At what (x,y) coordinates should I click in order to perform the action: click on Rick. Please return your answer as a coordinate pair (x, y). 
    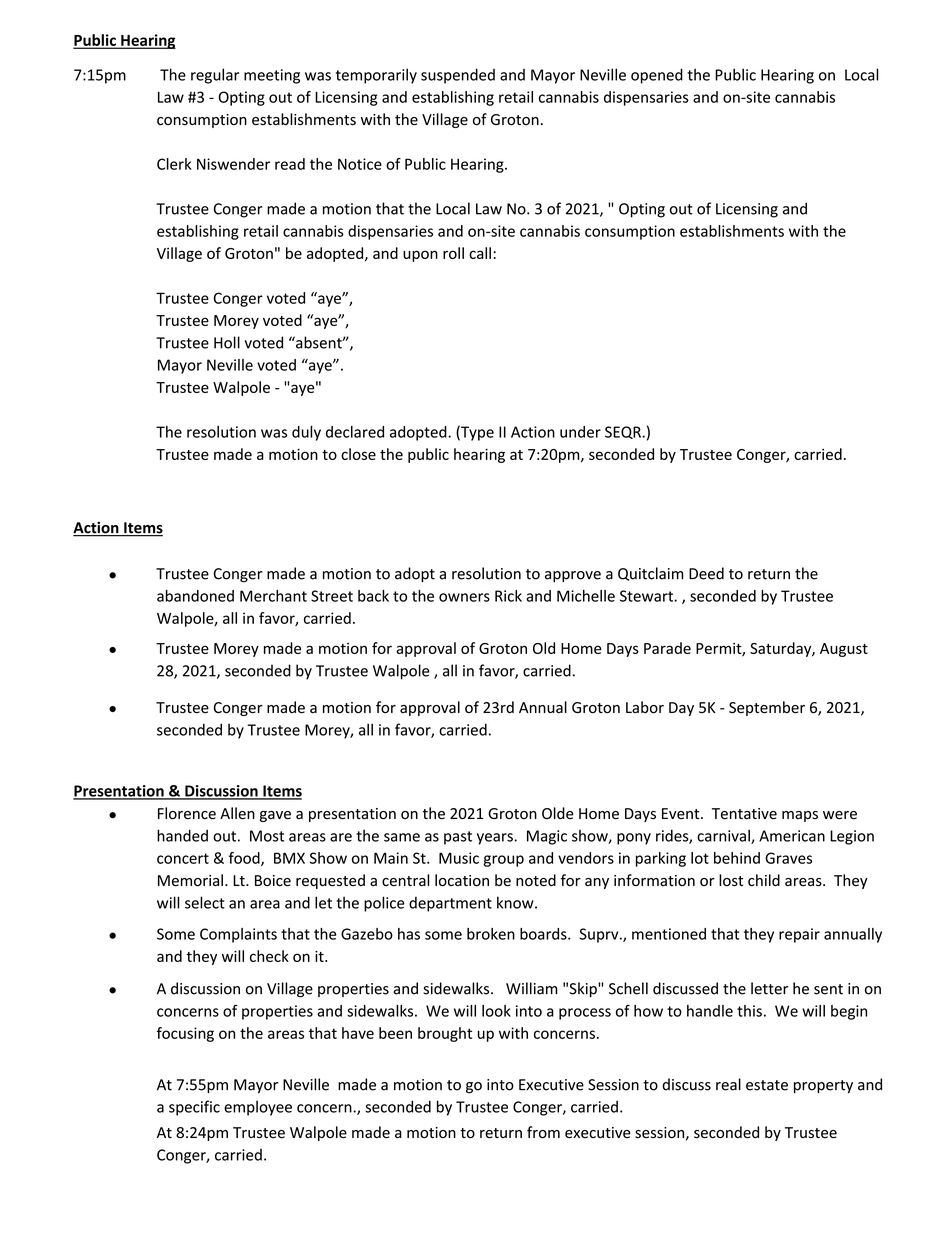
    Looking at the image, I should click on (508, 596).
